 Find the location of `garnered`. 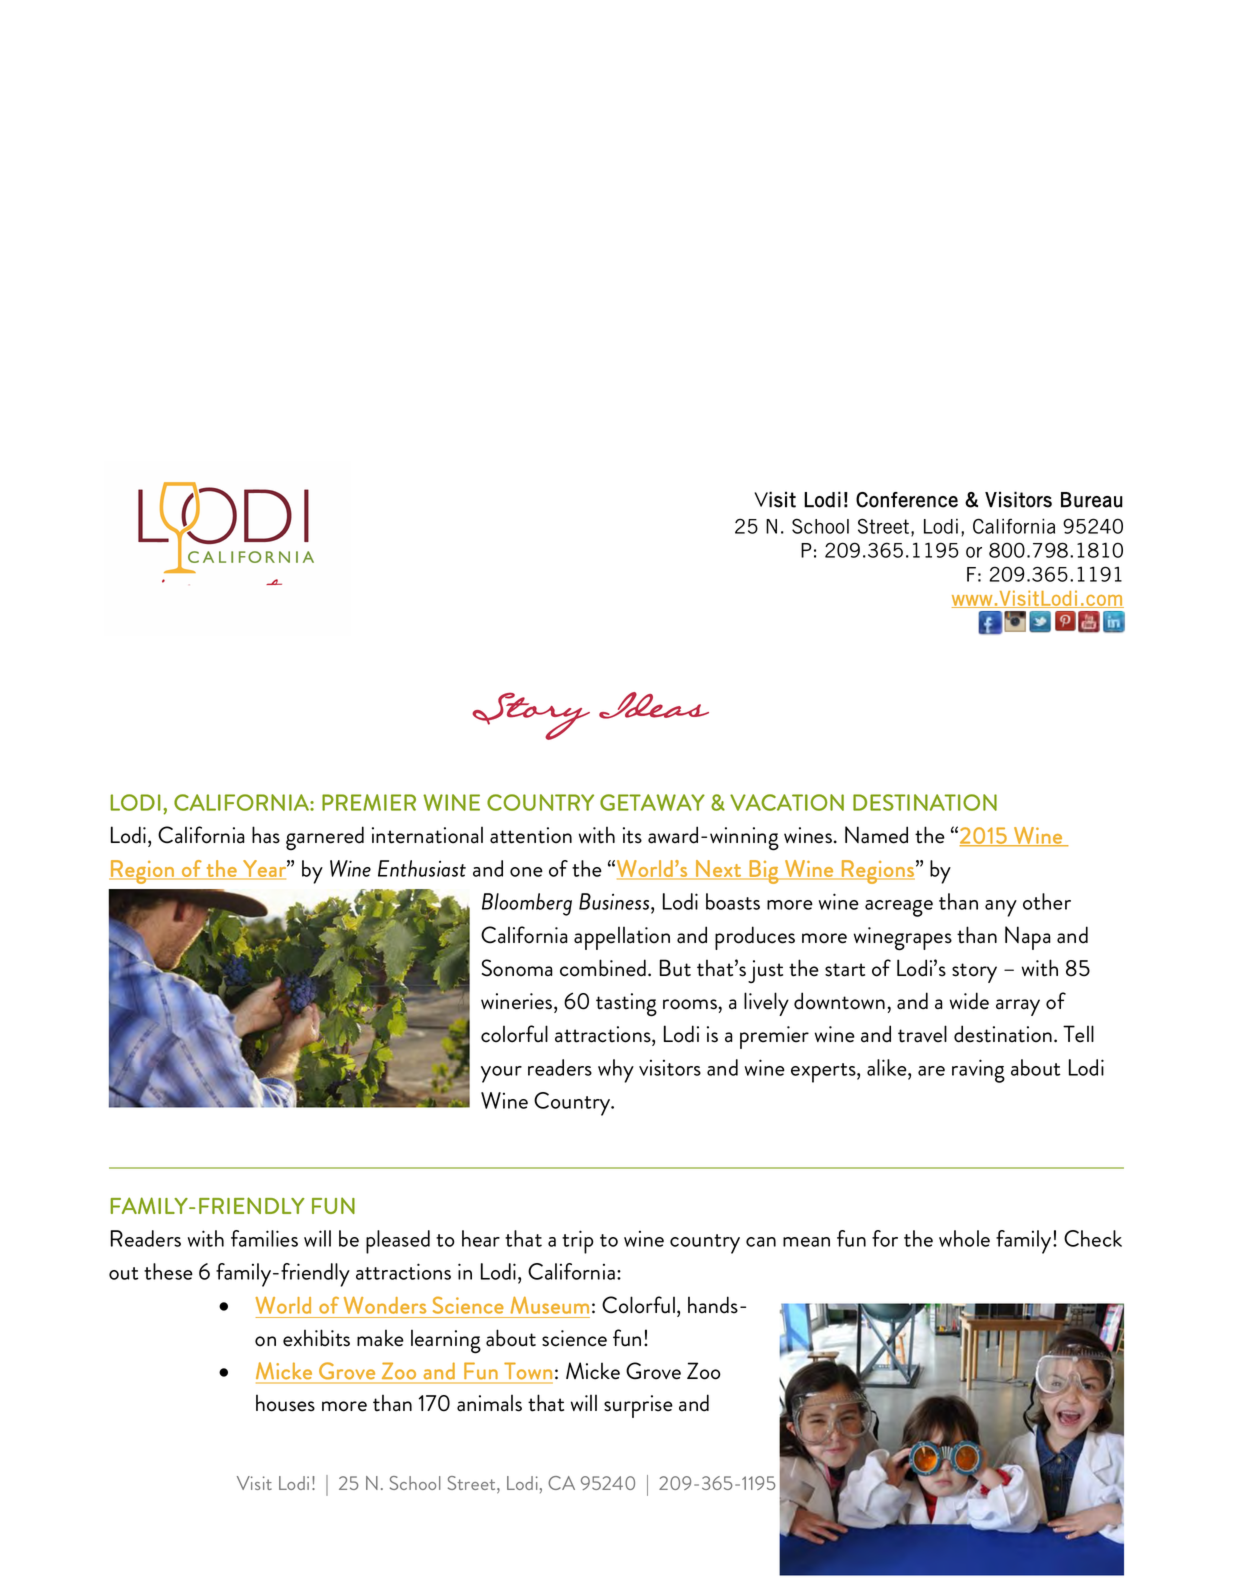

garnered is located at coordinates (325, 838).
